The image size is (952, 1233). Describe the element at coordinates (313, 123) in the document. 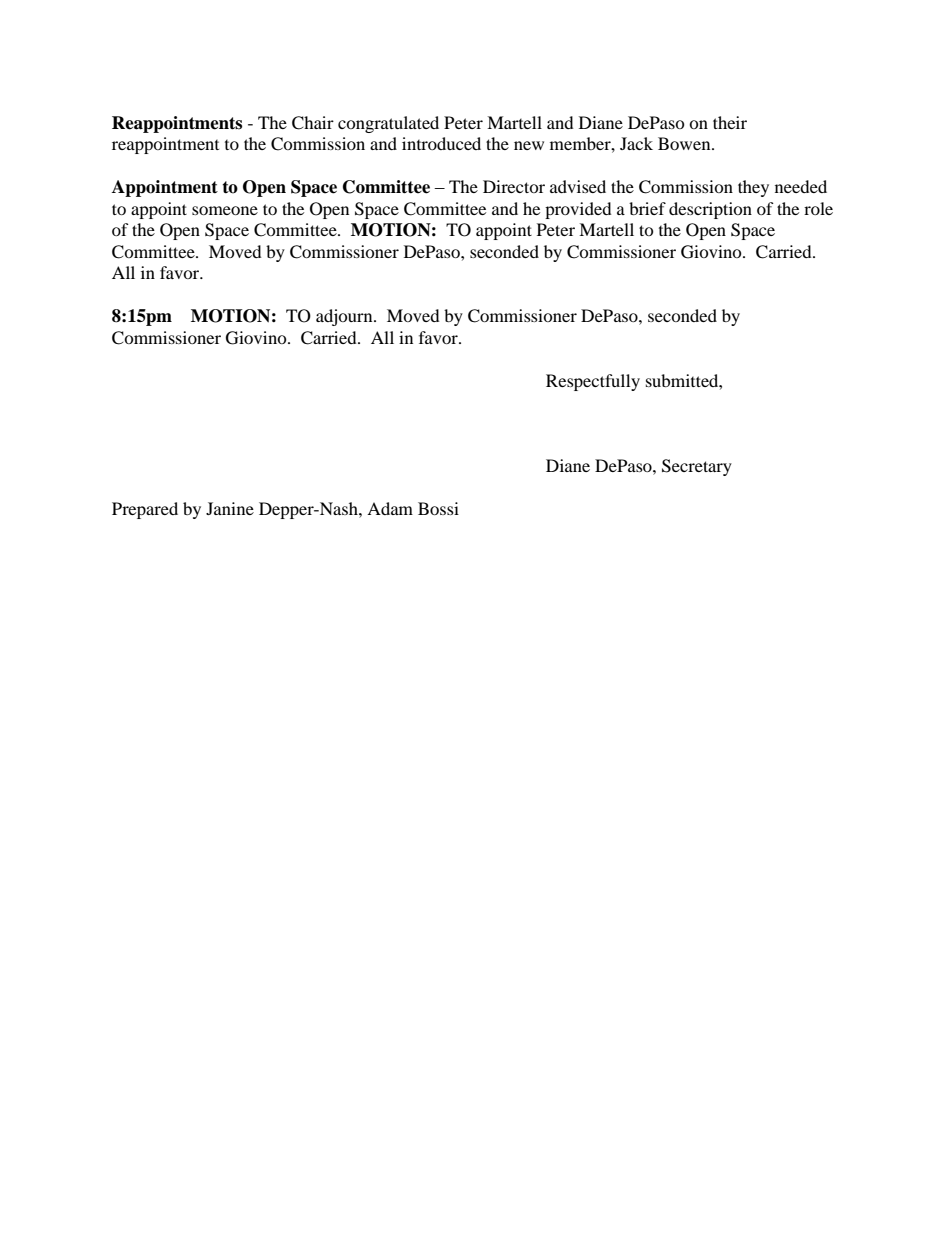

I see `Chair` at that location.
